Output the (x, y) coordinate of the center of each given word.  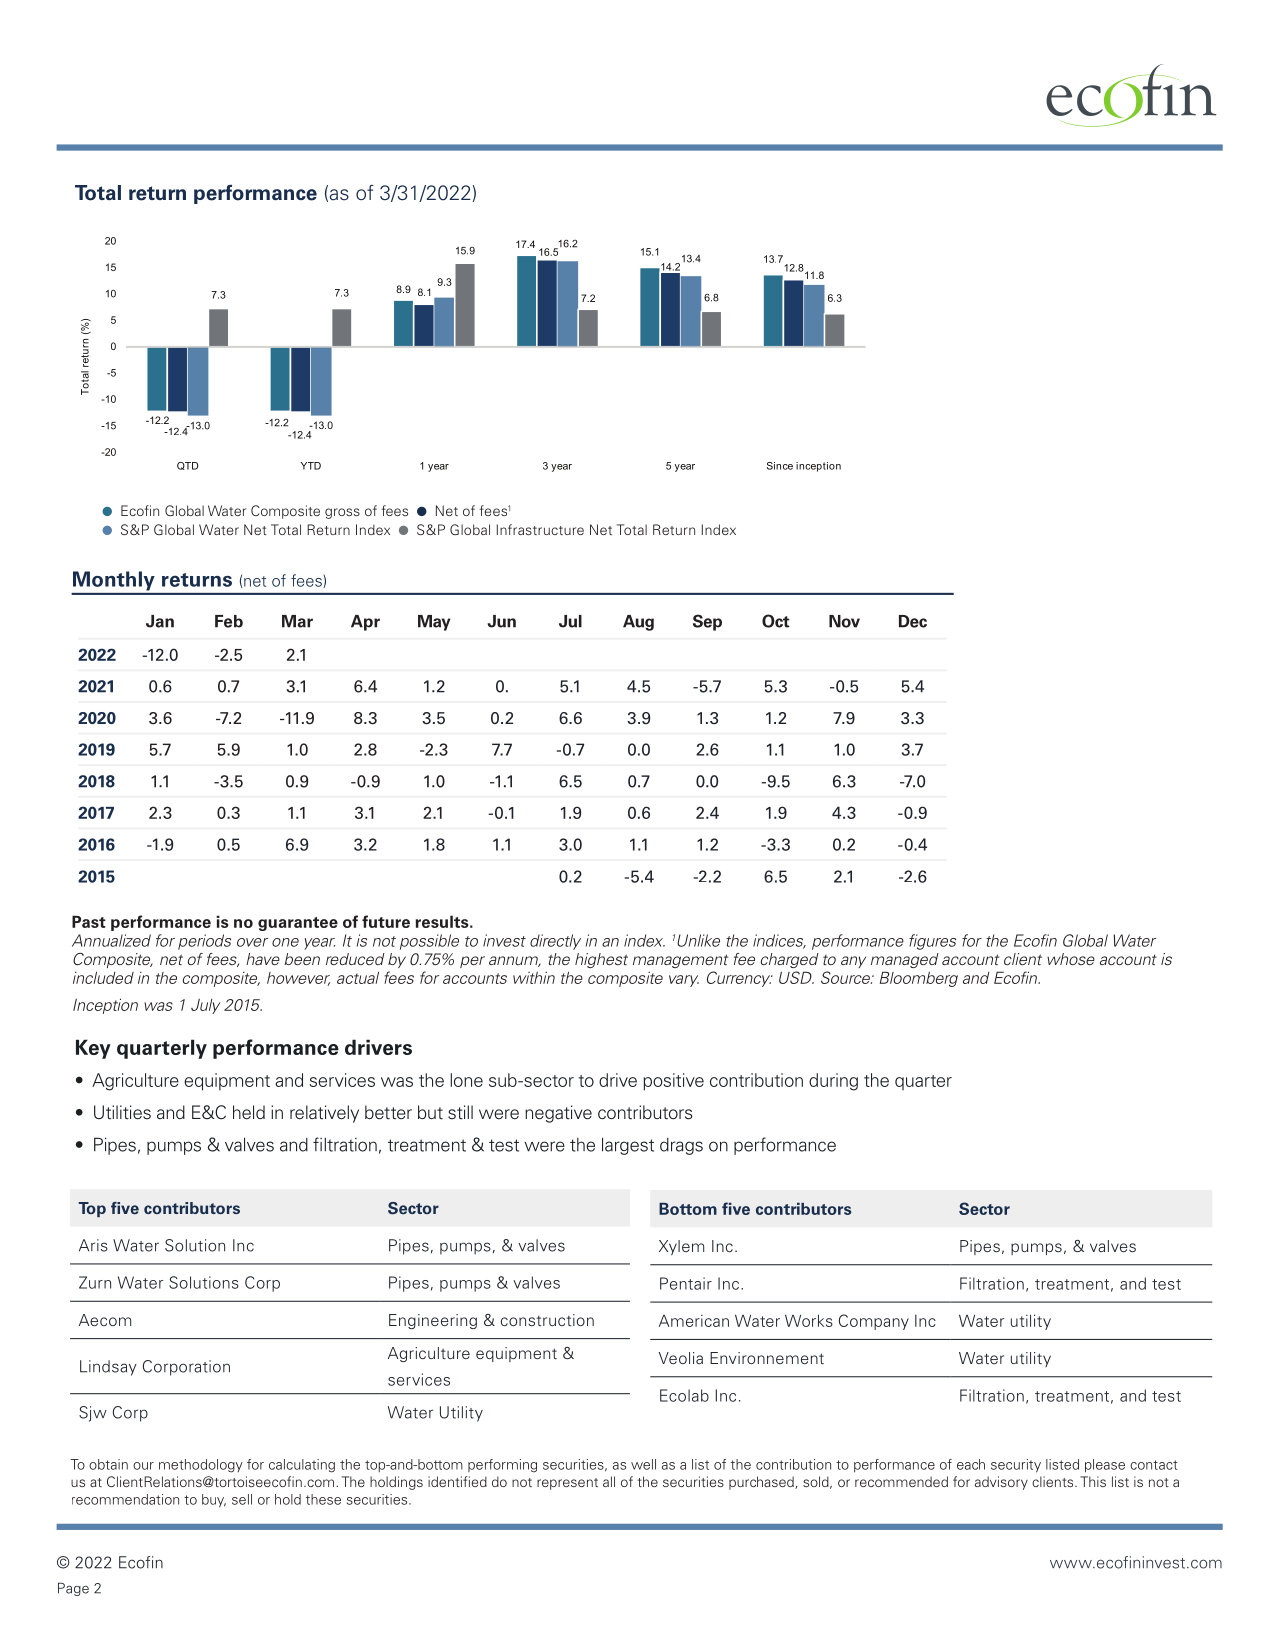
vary (684, 981)
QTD (188, 466)
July (205, 1006)
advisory (1001, 1483)
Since (780, 466)
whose (1071, 959)
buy (214, 1501)
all (609, 1481)
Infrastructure (540, 529)
